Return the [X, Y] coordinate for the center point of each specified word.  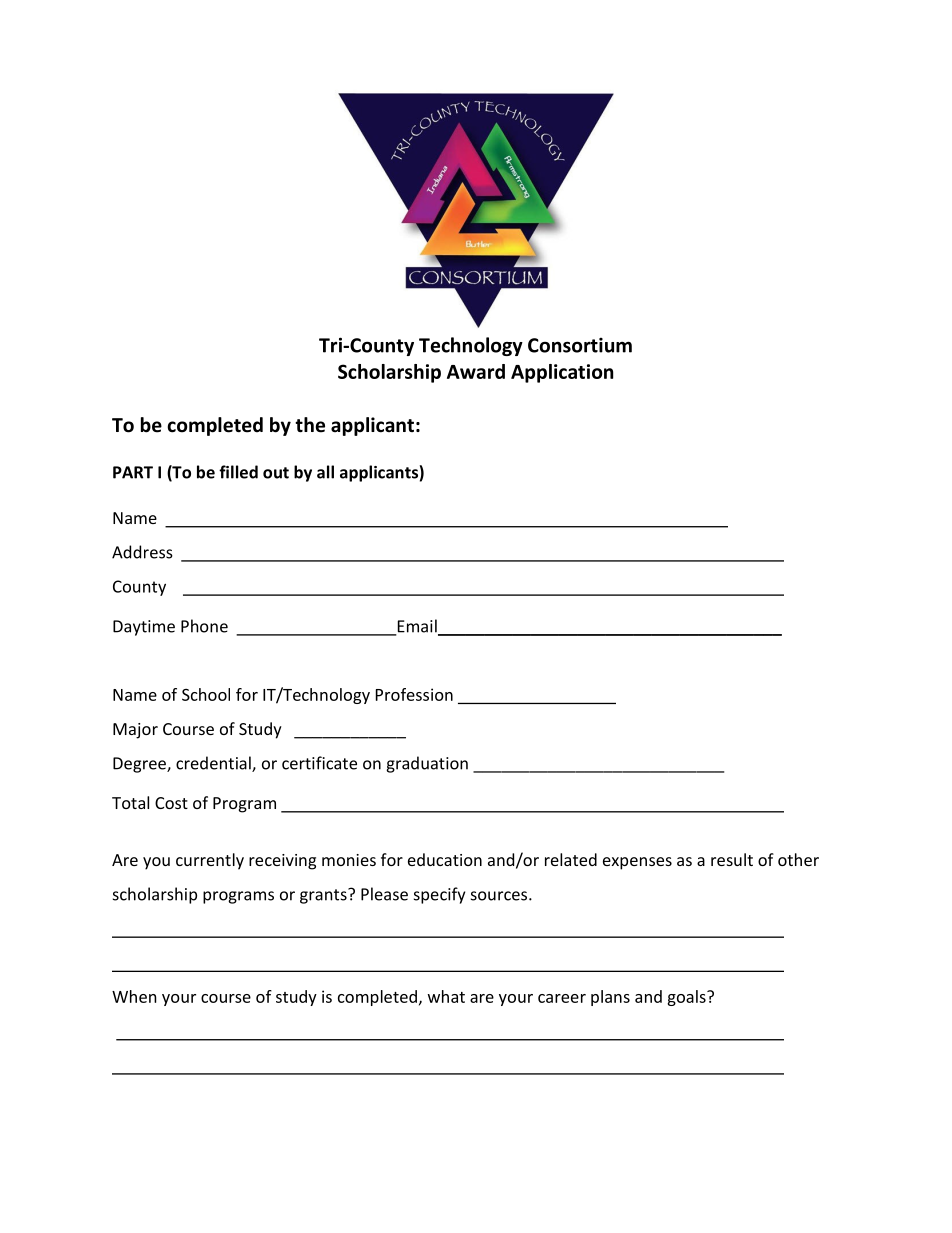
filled [238, 472]
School [206, 694]
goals [687, 998]
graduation [427, 764]
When [134, 996]
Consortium [580, 345]
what [446, 996]
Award [476, 371]
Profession [414, 694]
